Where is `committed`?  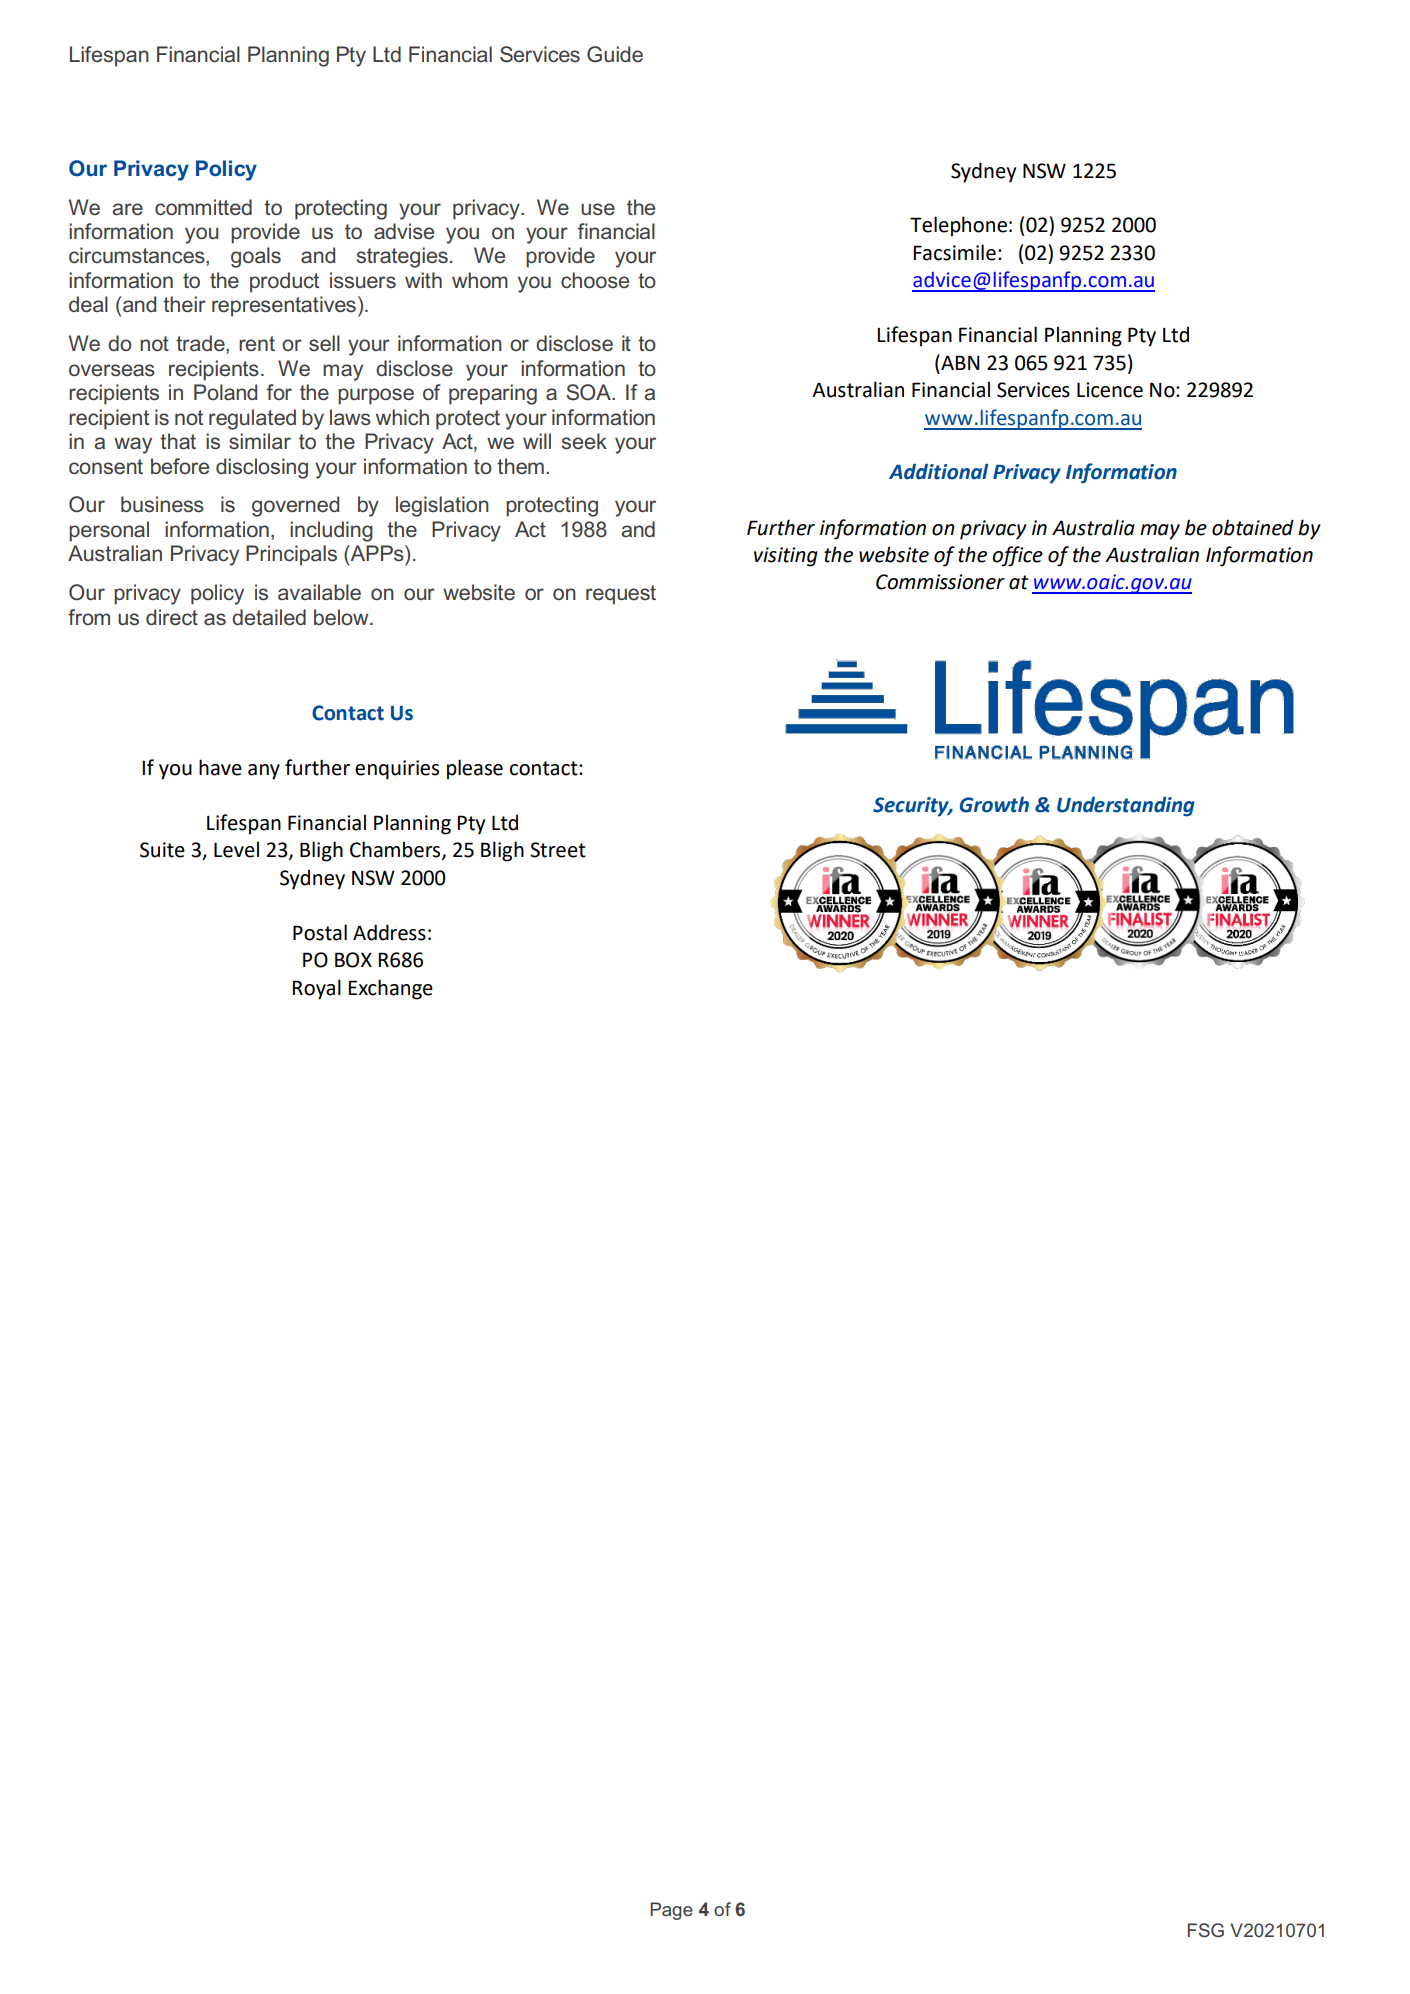 committed is located at coordinates (203, 207).
